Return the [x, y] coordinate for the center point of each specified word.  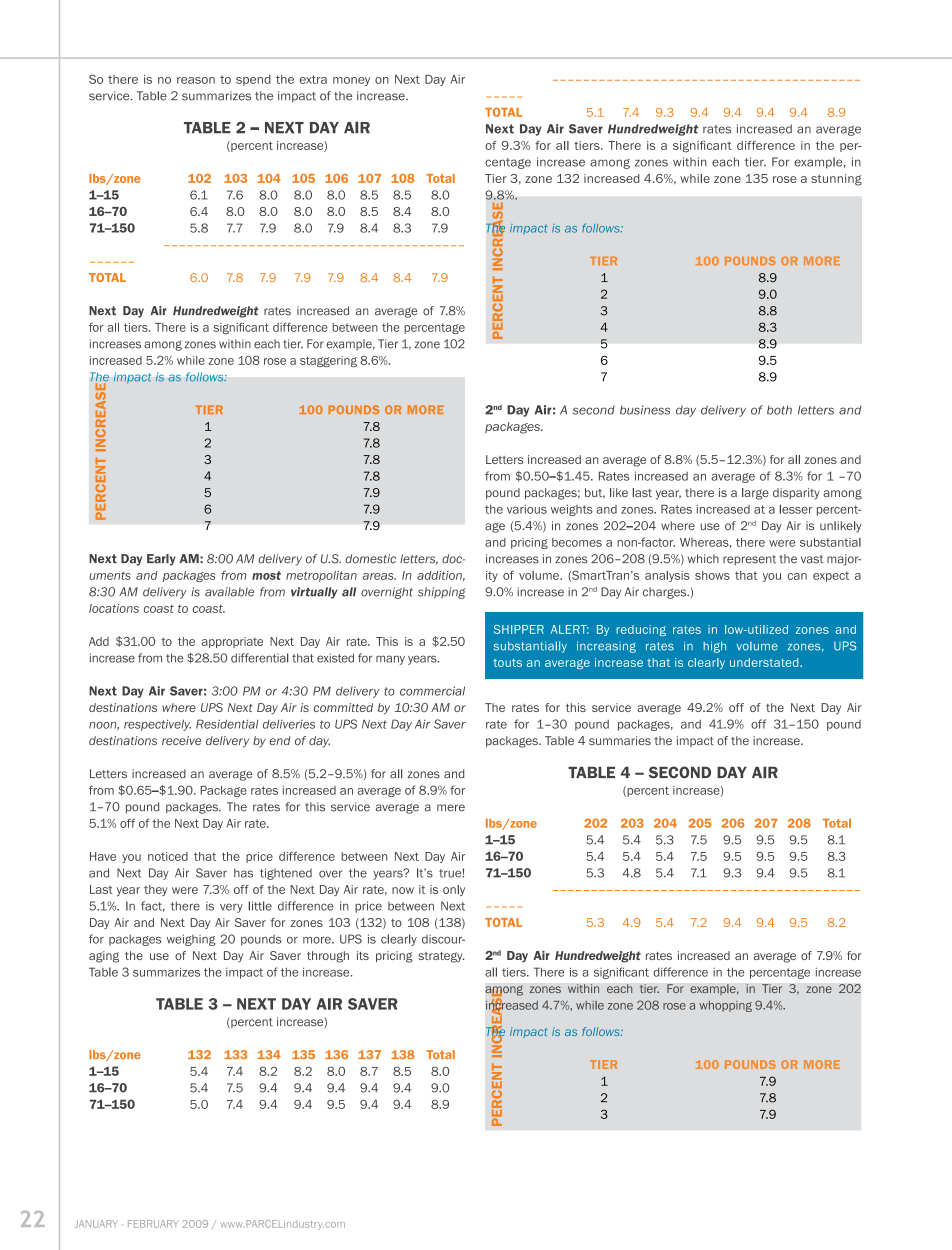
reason [196, 80]
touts [507, 663]
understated [765, 662]
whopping [725, 1006]
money [351, 81]
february [153, 1224]
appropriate [232, 642]
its [363, 955]
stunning [836, 180]
